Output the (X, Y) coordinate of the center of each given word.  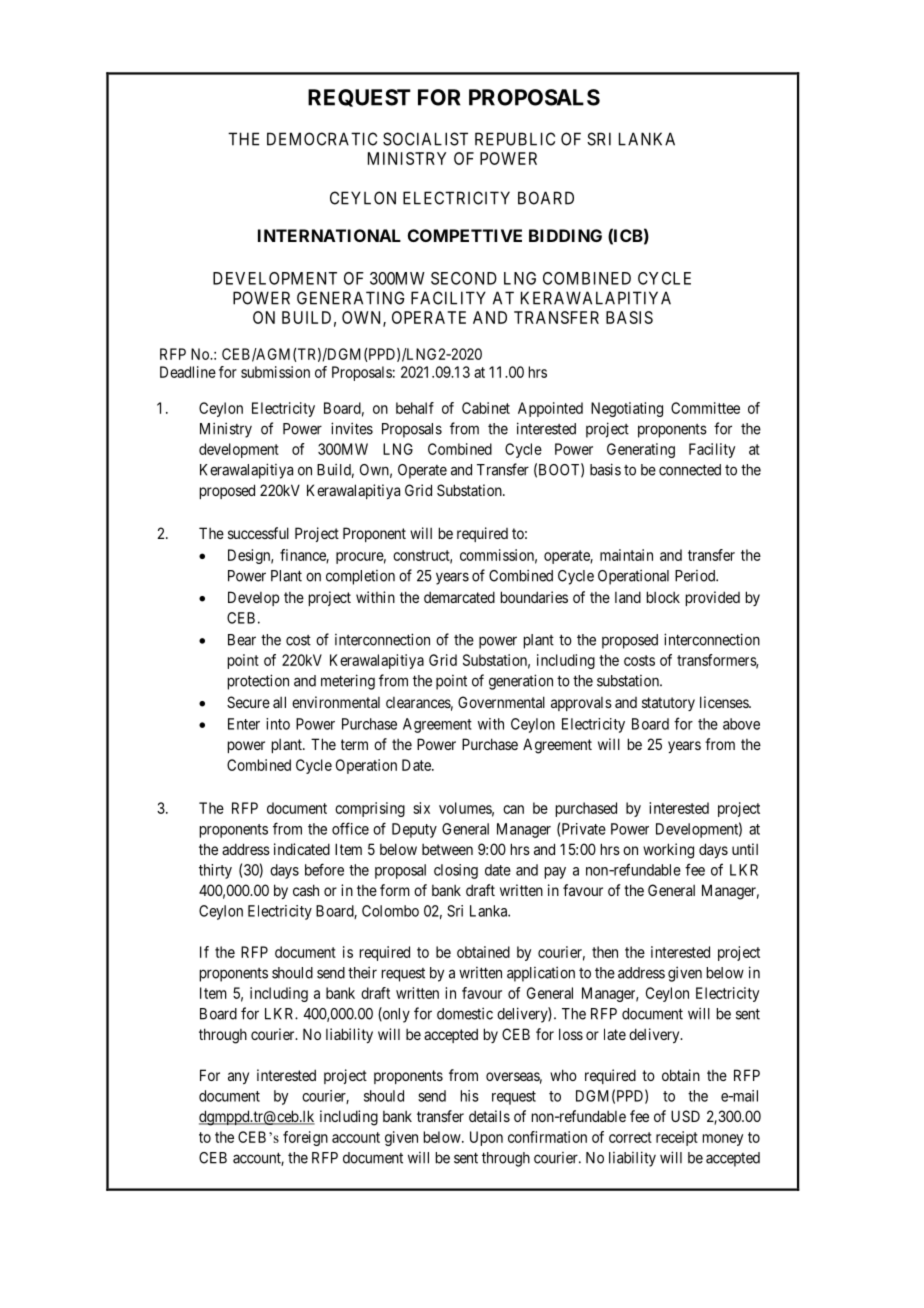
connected (690, 470)
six (421, 808)
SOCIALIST (425, 139)
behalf (415, 408)
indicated (302, 849)
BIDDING (565, 235)
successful (258, 533)
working (668, 851)
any (238, 1078)
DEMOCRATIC (322, 139)
